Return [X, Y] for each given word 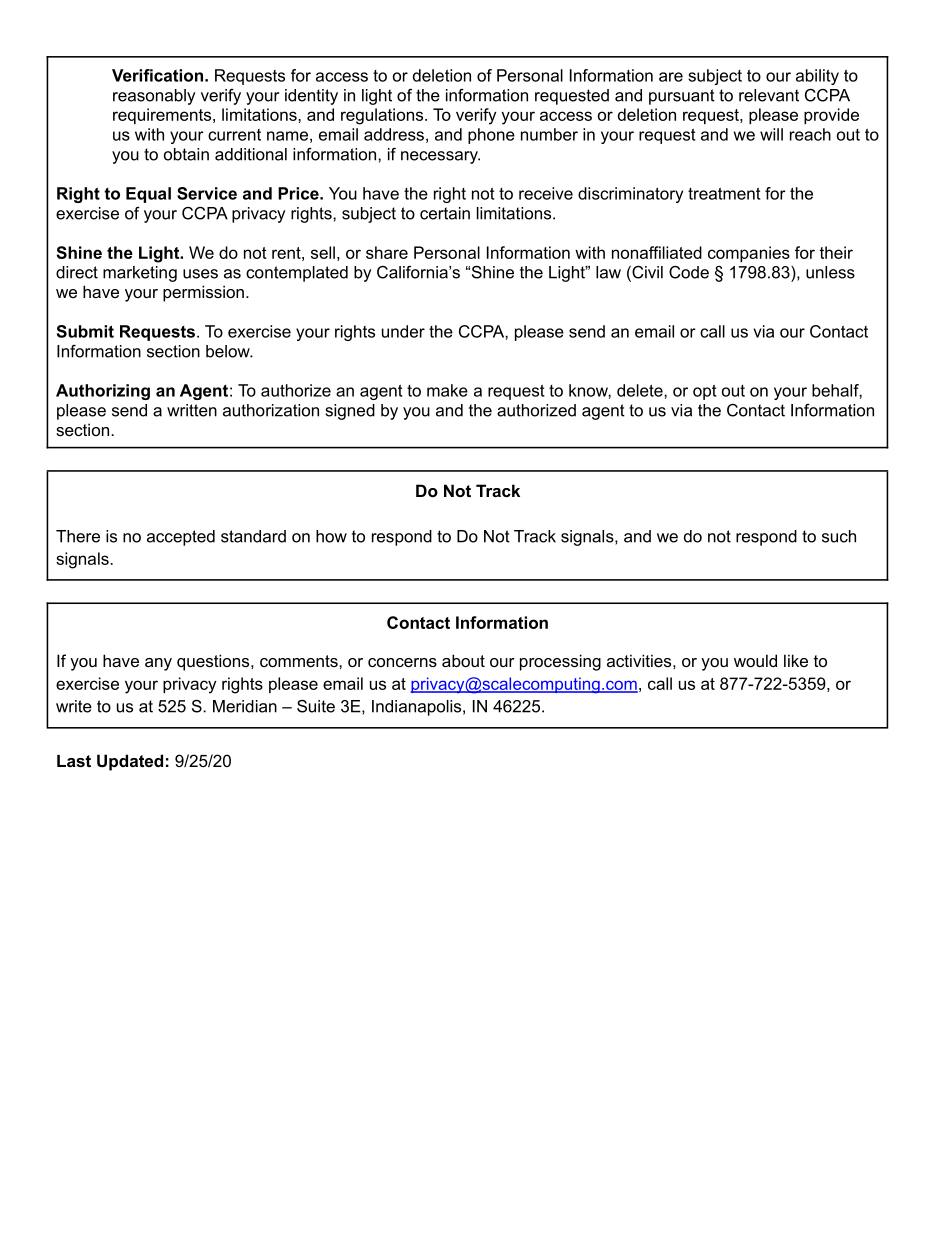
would [755, 660]
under [403, 331]
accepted [181, 538]
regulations [383, 116]
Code [689, 272]
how [331, 536]
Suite [316, 706]
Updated [130, 762]
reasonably [154, 97]
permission [203, 293]
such [839, 536]
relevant [769, 95]
